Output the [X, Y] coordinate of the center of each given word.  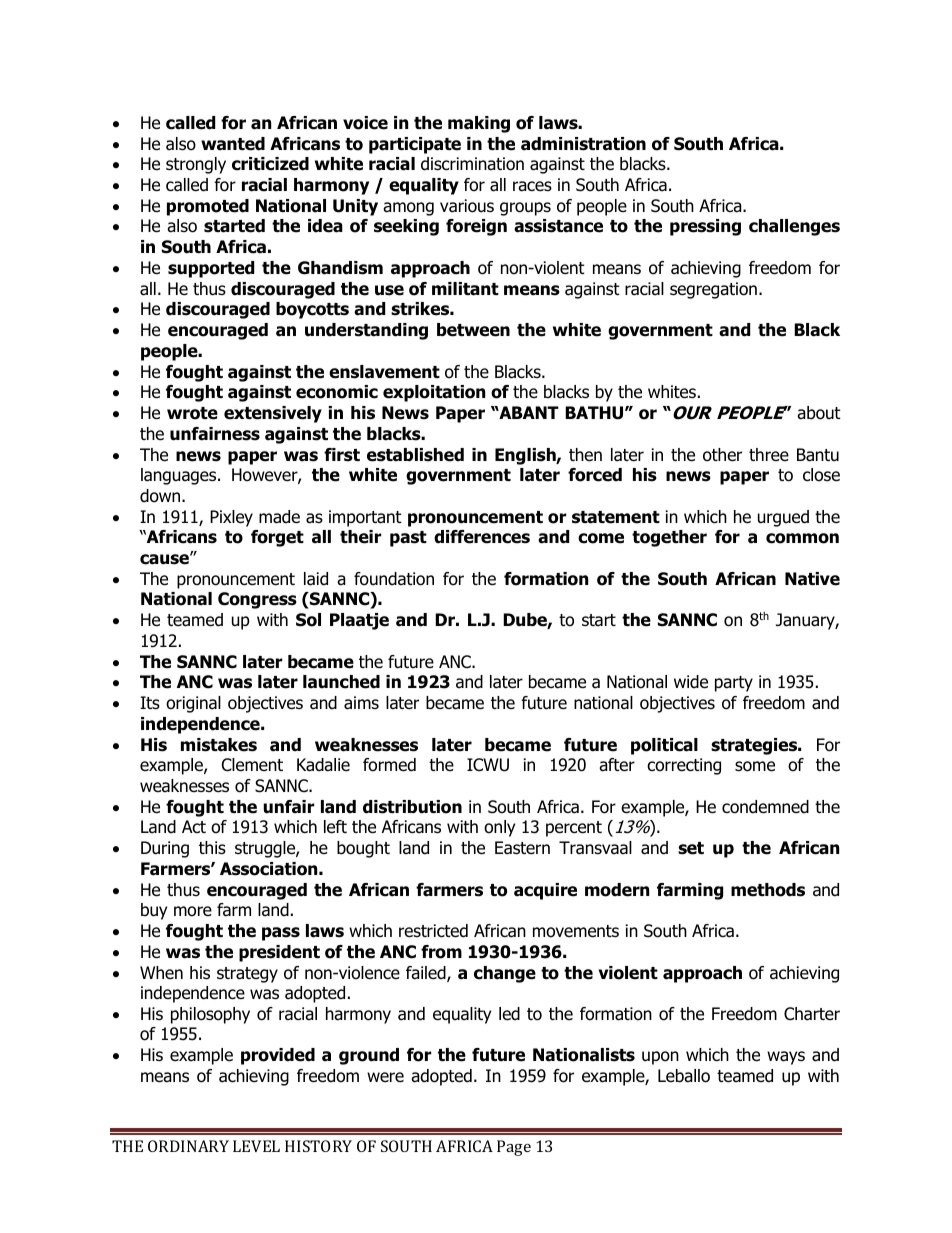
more [193, 911]
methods [768, 890]
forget [277, 538]
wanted [233, 144]
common [802, 538]
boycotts [312, 310]
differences [482, 537]
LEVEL [256, 1146]
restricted [433, 931]
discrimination [472, 164]
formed [389, 765]
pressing [705, 227]
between [473, 330]
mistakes [219, 745]
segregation [713, 290]
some [755, 766]
